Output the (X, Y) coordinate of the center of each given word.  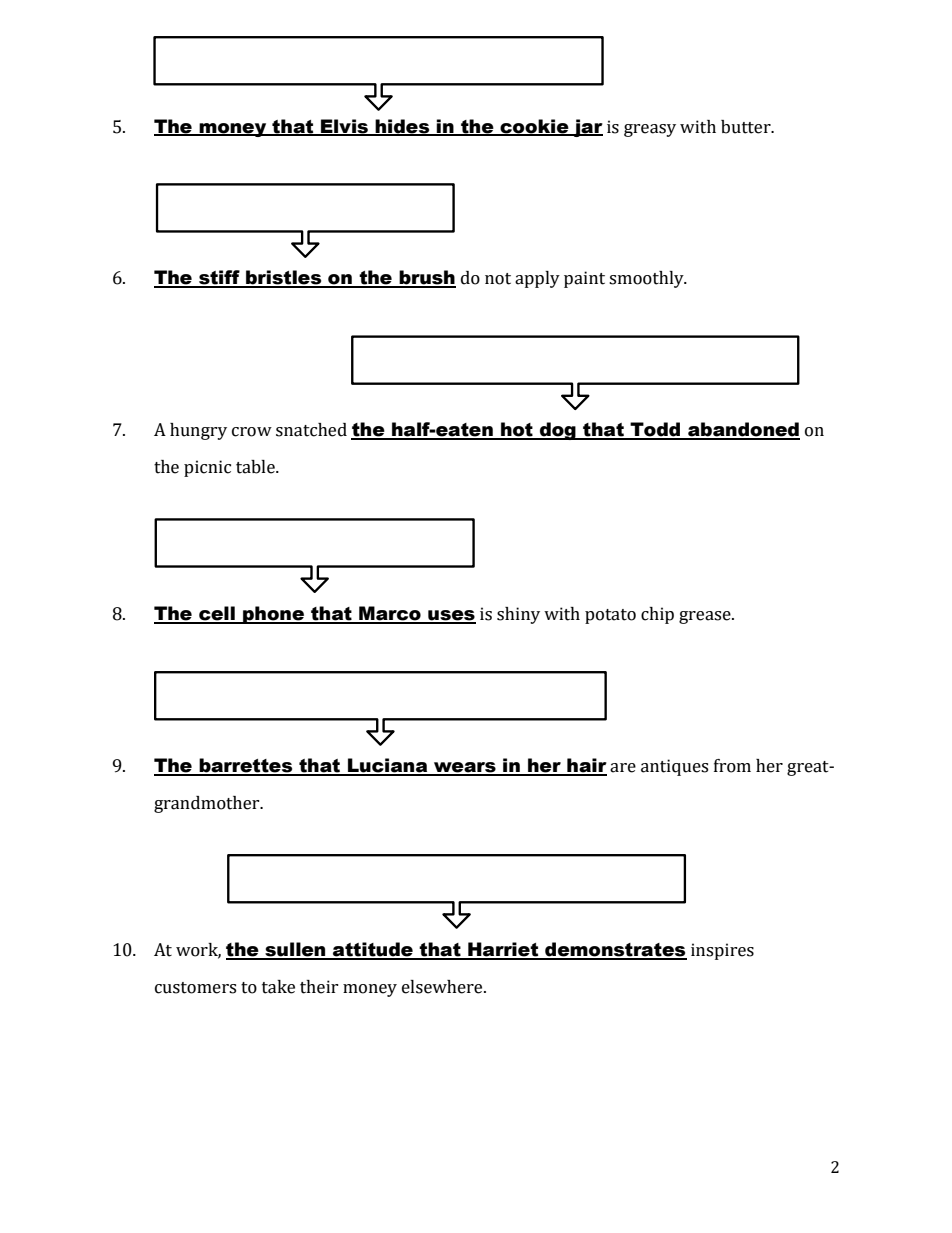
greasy (650, 130)
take (278, 987)
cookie (534, 127)
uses (451, 616)
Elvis (344, 127)
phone (273, 615)
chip (657, 615)
